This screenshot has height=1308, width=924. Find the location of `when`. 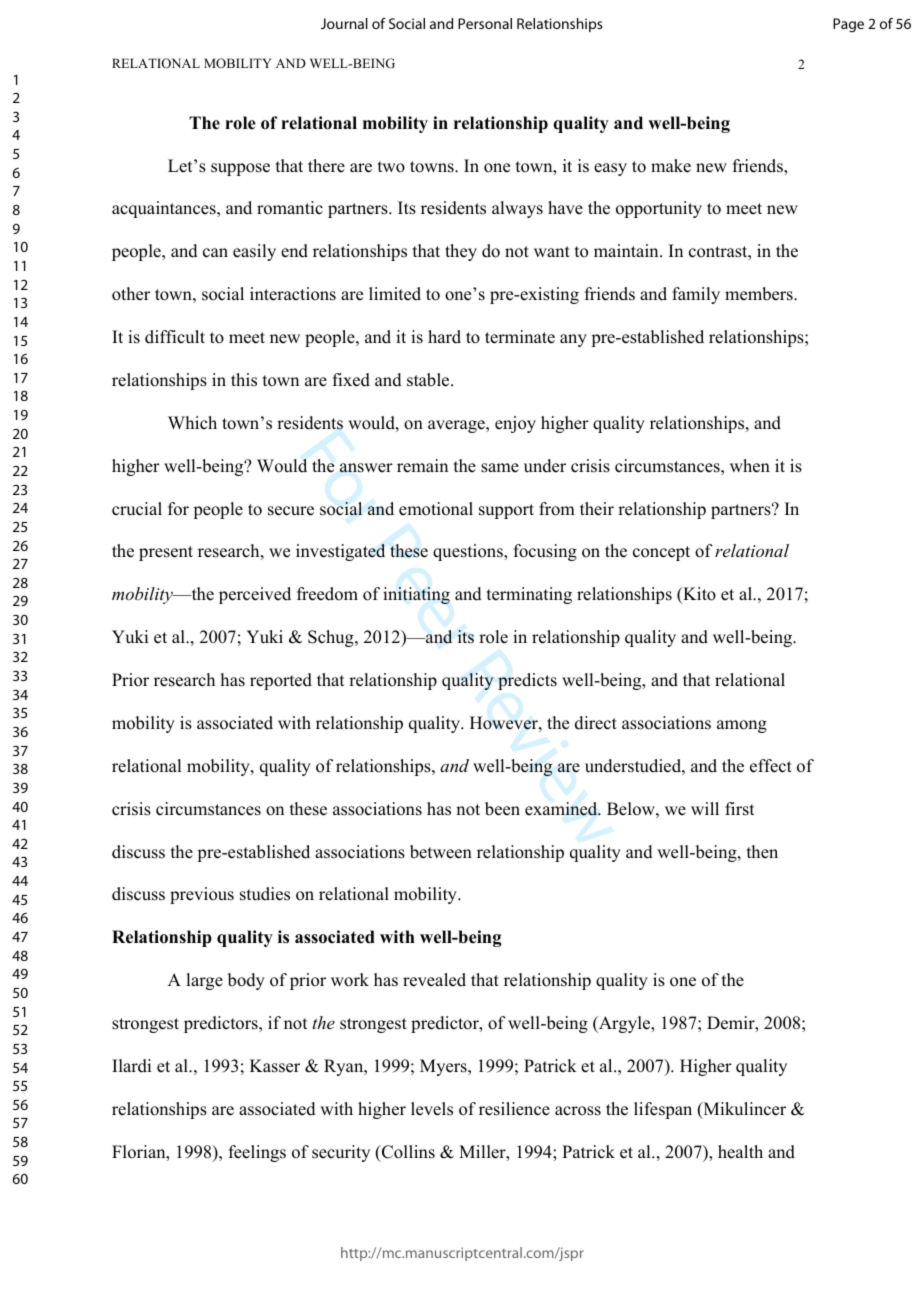

when is located at coordinates (750, 466).
